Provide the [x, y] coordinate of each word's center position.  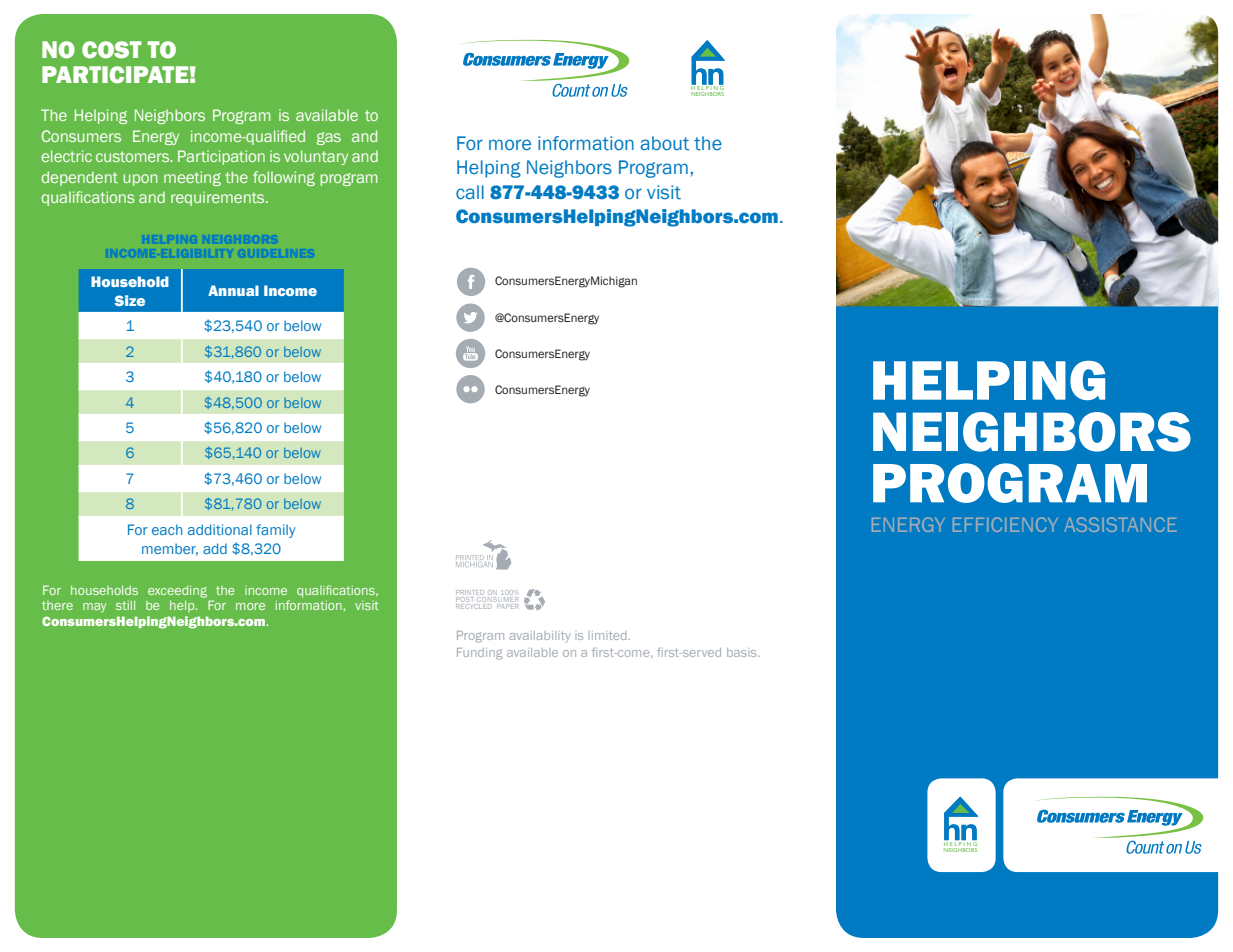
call [470, 192]
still [125, 605]
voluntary [316, 157]
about [664, 143]
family [275, 531]
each [167, 529]
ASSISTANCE [1121, 524]
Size [129, 300]
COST [112, 50]
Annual [233, 290]
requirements [219, 198]
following [284, 178]
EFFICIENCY [1005, 524]
